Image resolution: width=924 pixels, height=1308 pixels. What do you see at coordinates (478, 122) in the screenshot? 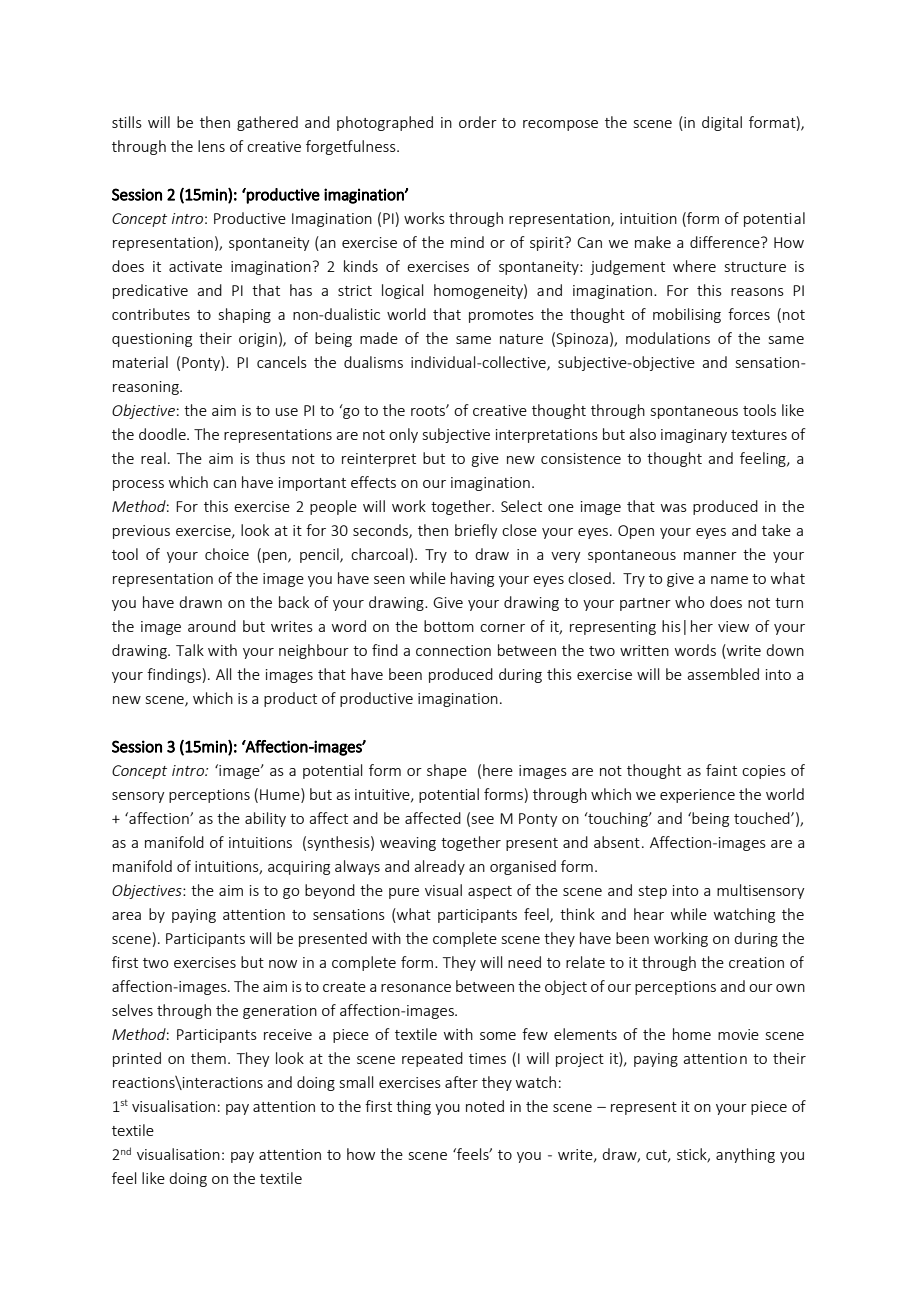
I see `order` at bounding box center [478, 122].
